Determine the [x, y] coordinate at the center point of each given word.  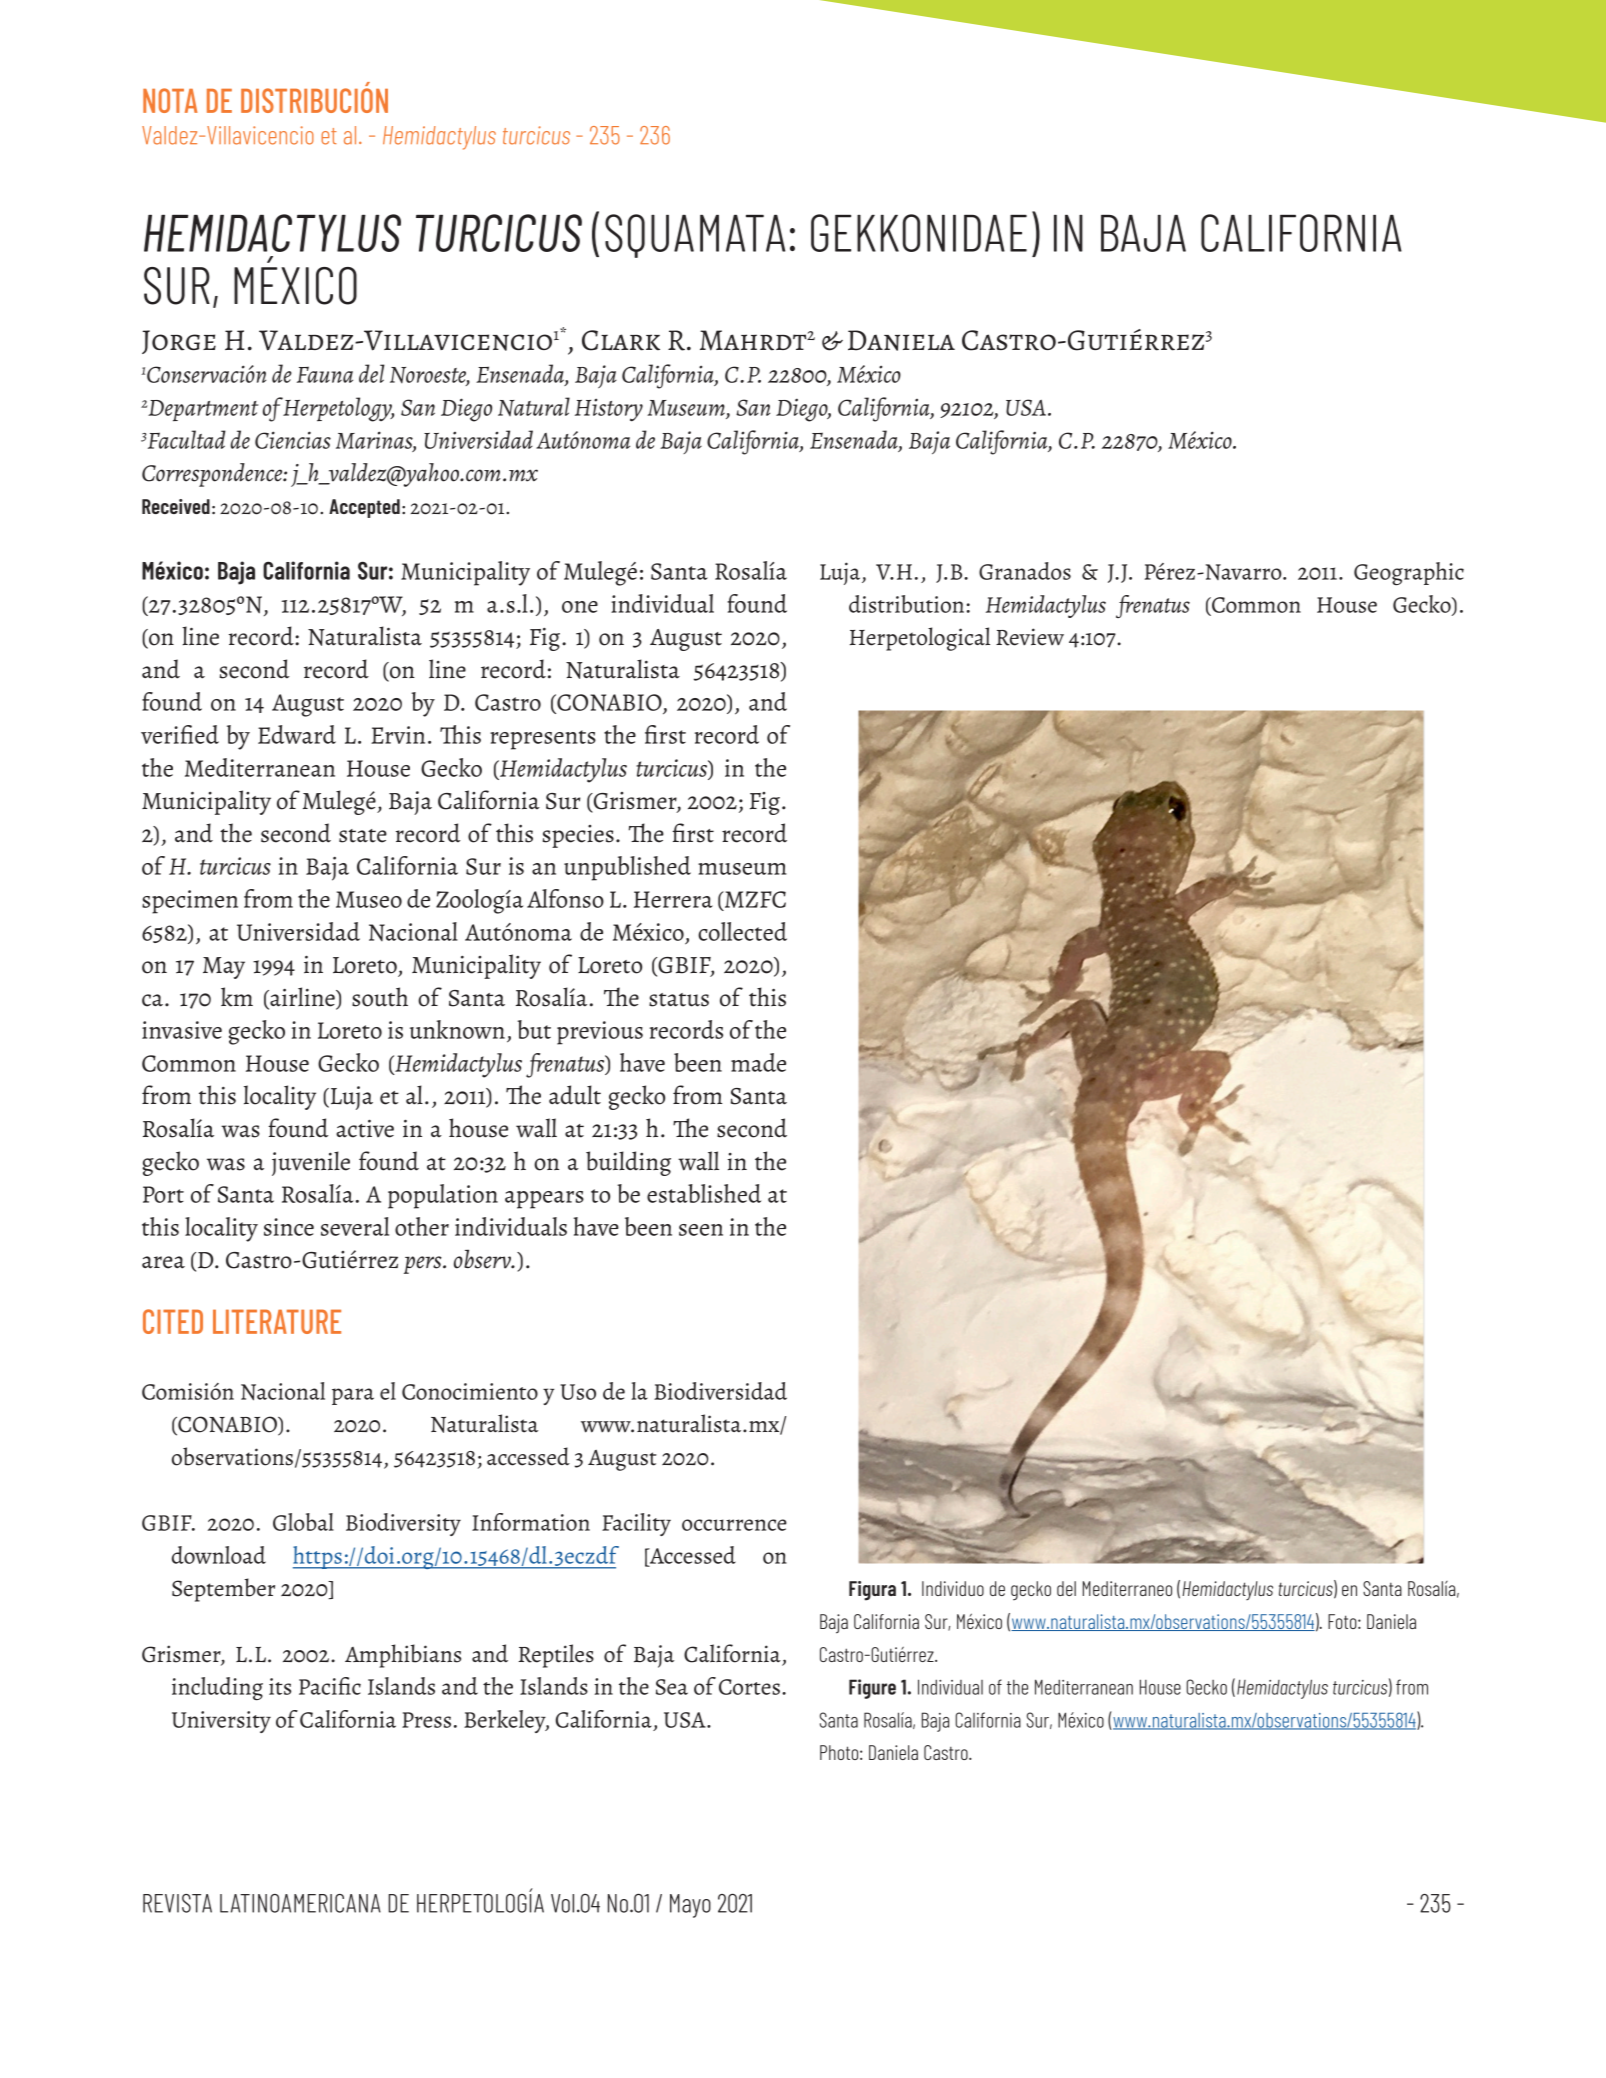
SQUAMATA [695, 236]
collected [742, 931]
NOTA [170, 100]
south [380, 997]
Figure [872, 1689]
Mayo [690, 1906]
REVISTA [177, 1903]
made [758, 1062]
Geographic [1409, 573]
